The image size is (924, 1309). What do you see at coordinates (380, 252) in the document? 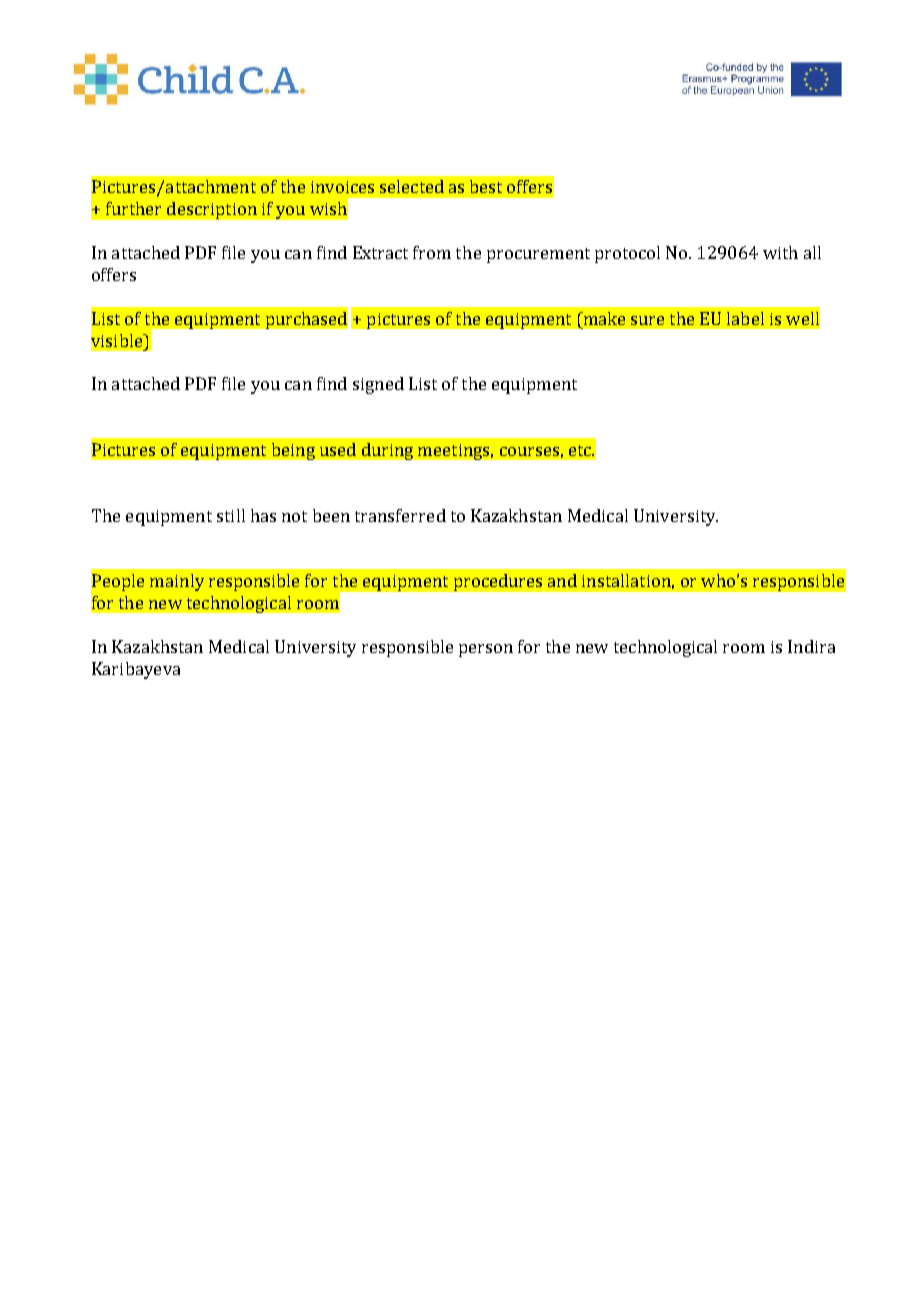
I see `Extract` at bounding box center [380, 252].
